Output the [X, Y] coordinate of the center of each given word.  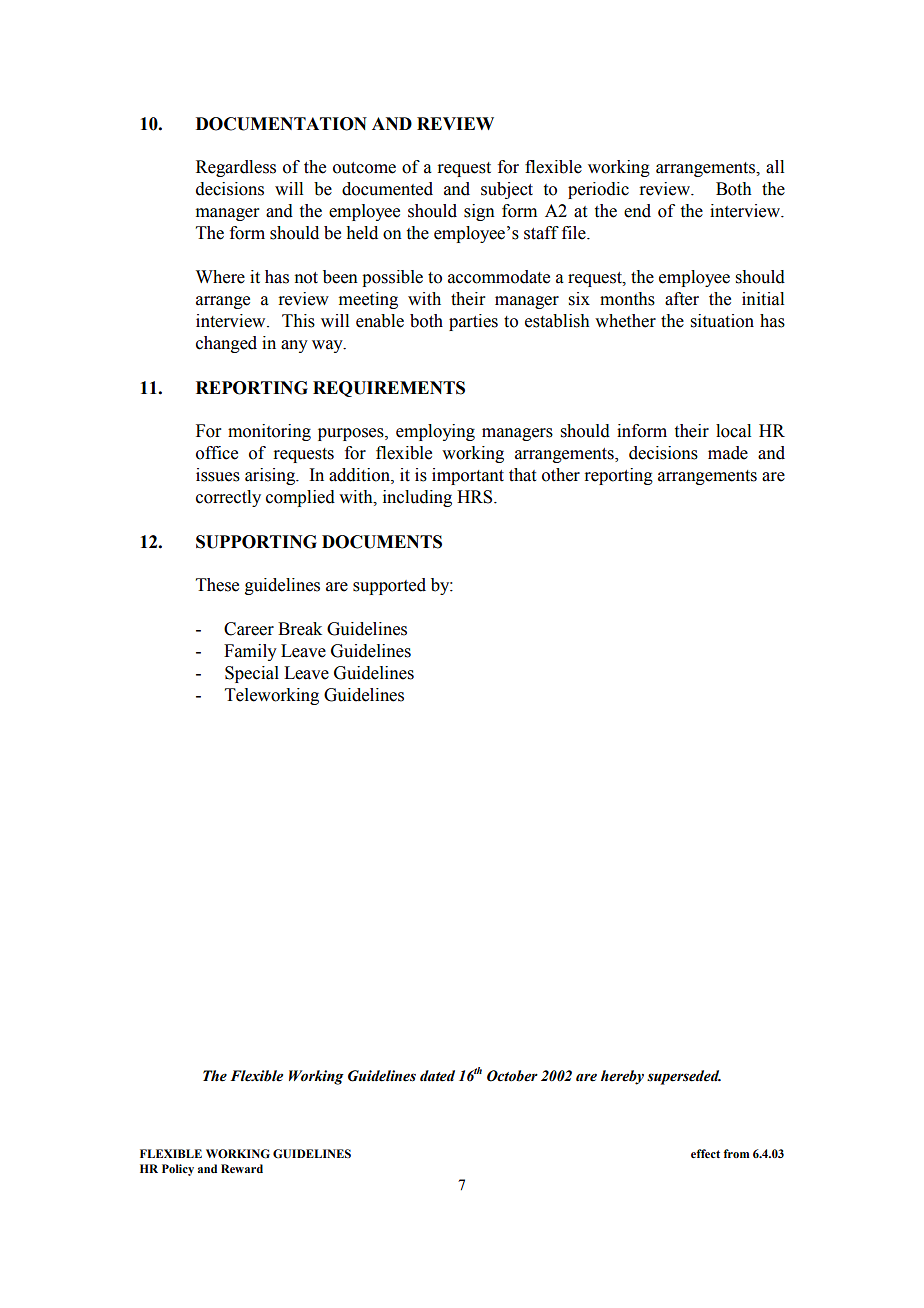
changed [226, 344]
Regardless [236, 168]
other [561, 475]
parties [473, 322]
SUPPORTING [256, 542]
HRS [476, 497]
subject [507, 190]
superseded [684, 1077]
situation [722, 321]
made [728, 453]
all [775, 167]
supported [389, 586]
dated [437, 1076]
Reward [242, 1168]
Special [252, 674]
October [512, 1076]
